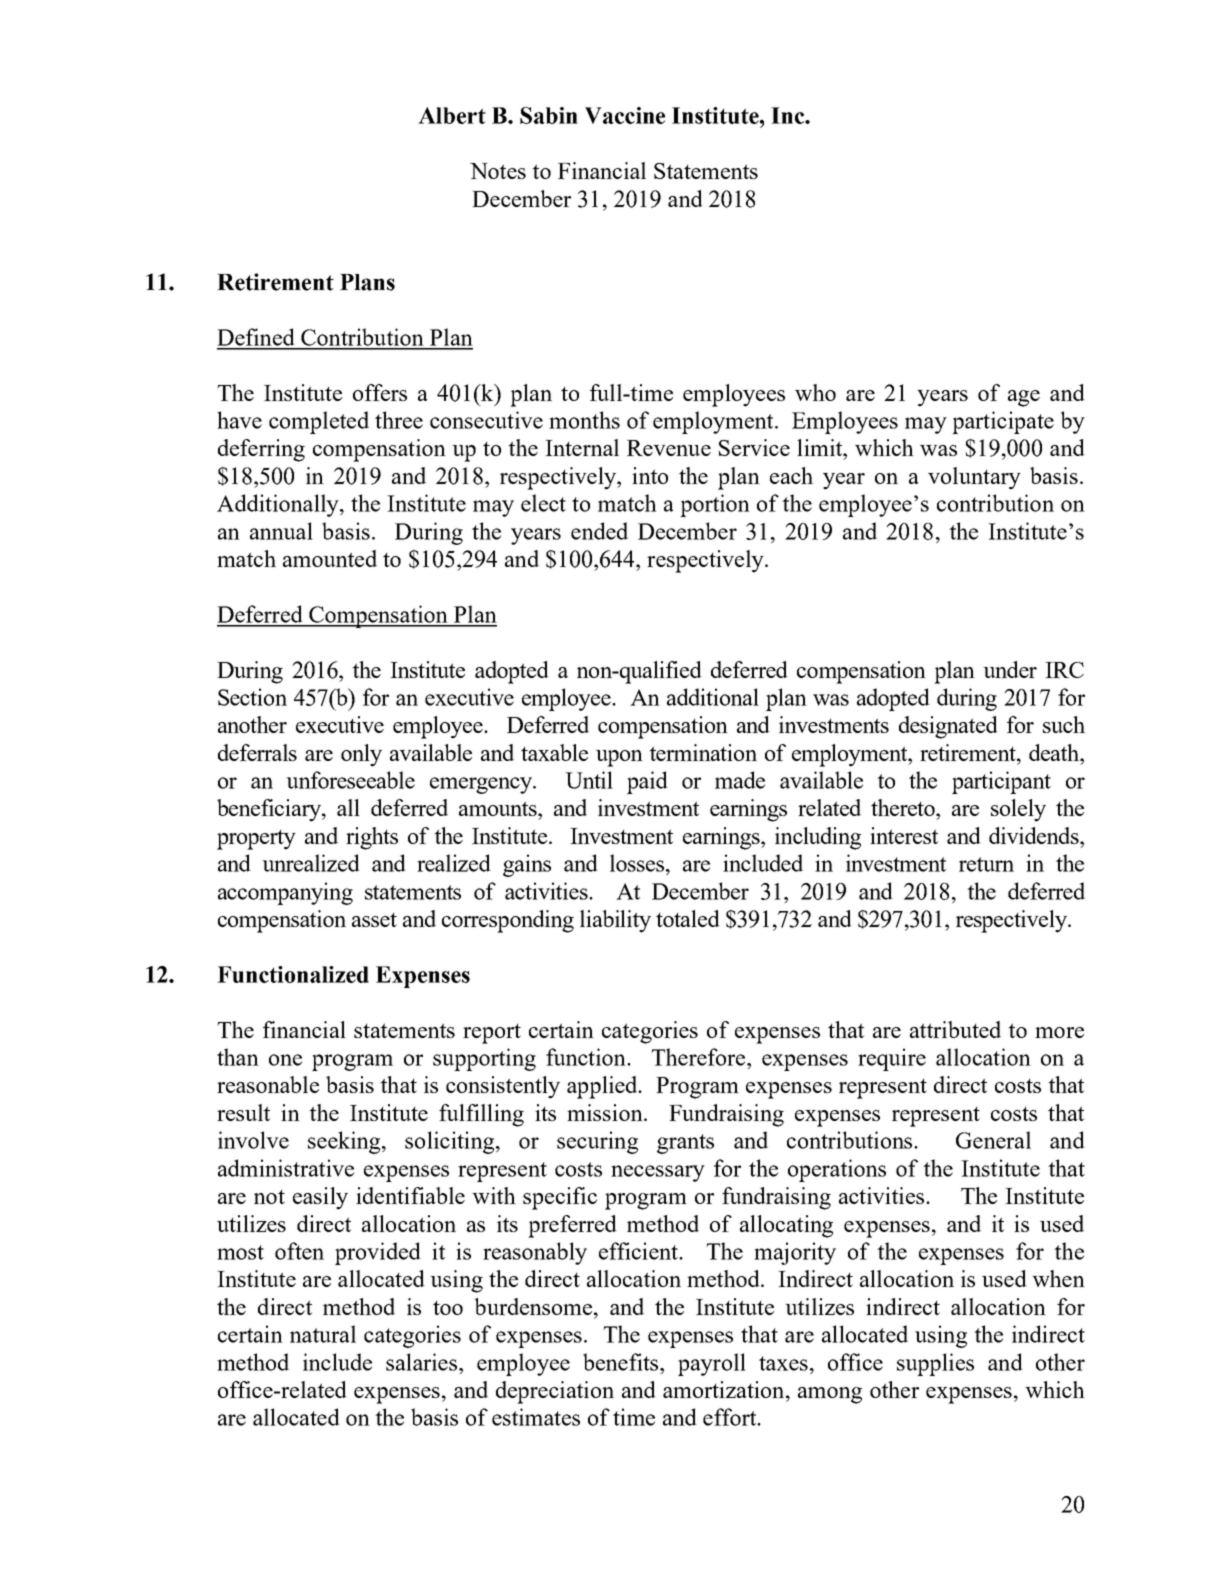  I want to click on attributed, so click(955, 1029).
